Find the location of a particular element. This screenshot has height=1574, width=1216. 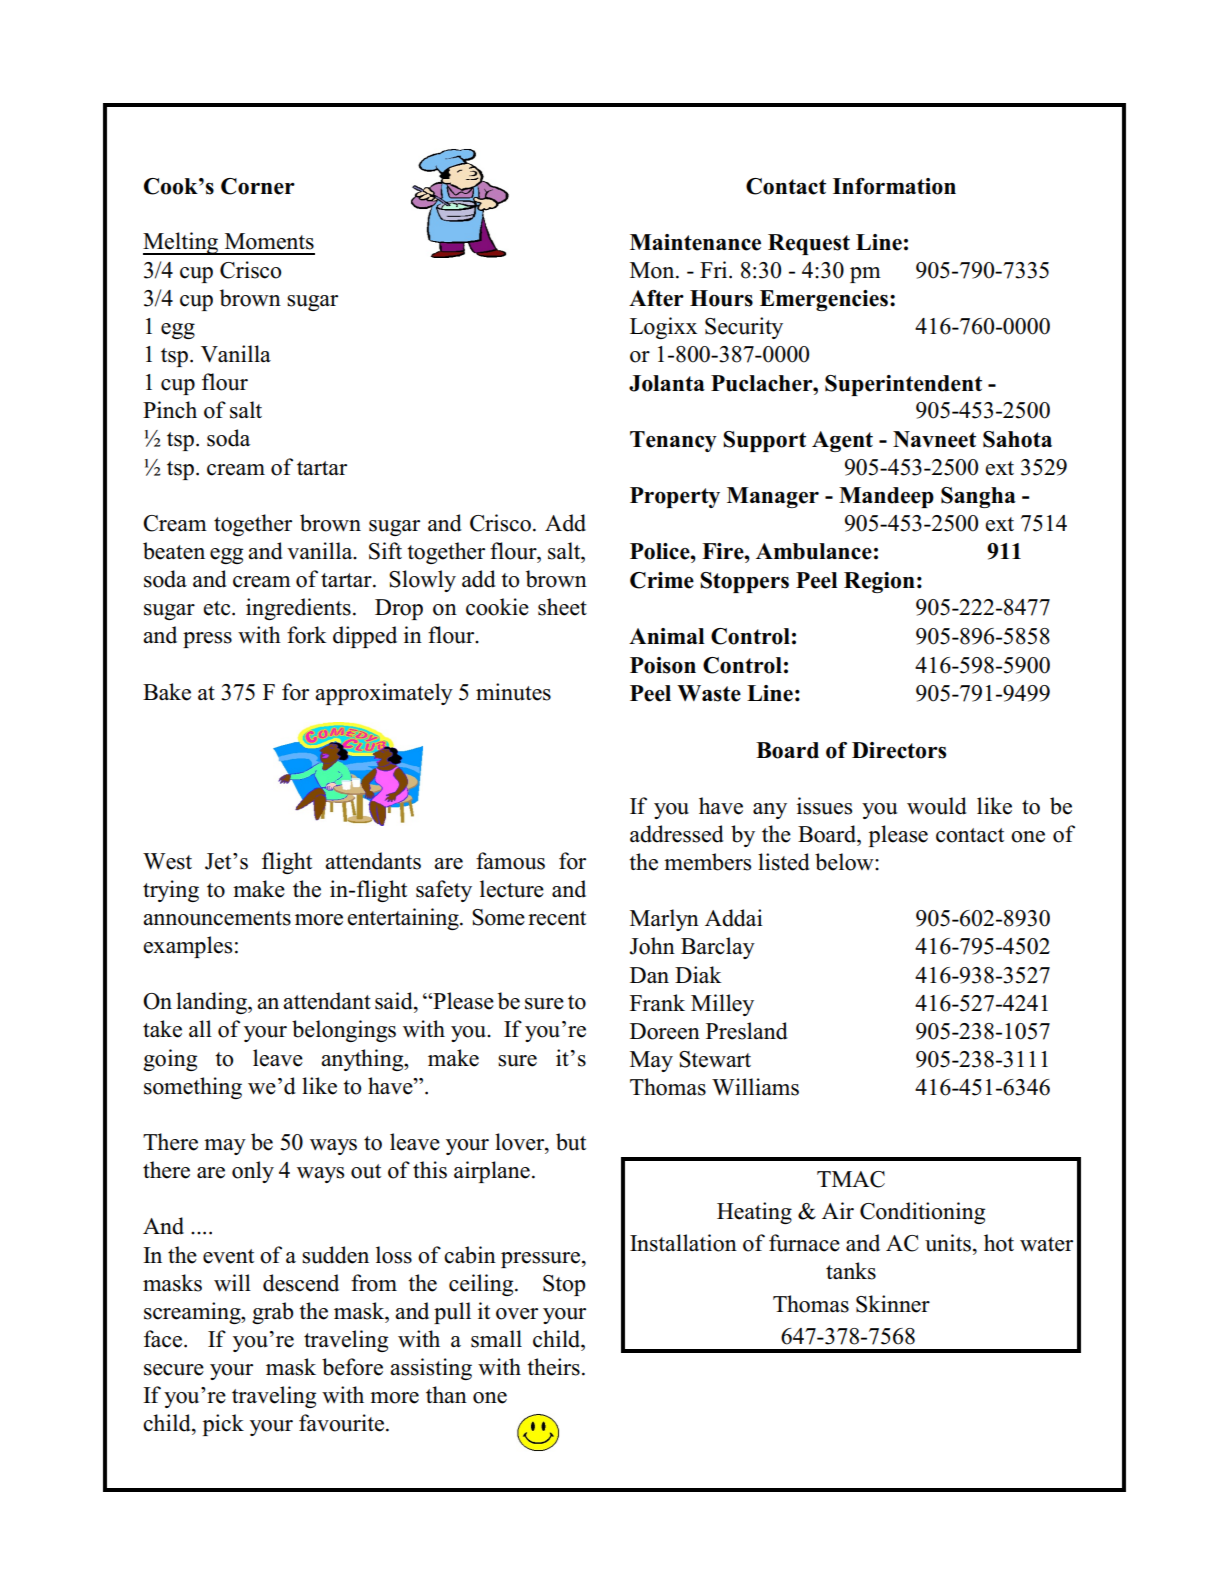

ingredients is located at coordinates (298, 609).
